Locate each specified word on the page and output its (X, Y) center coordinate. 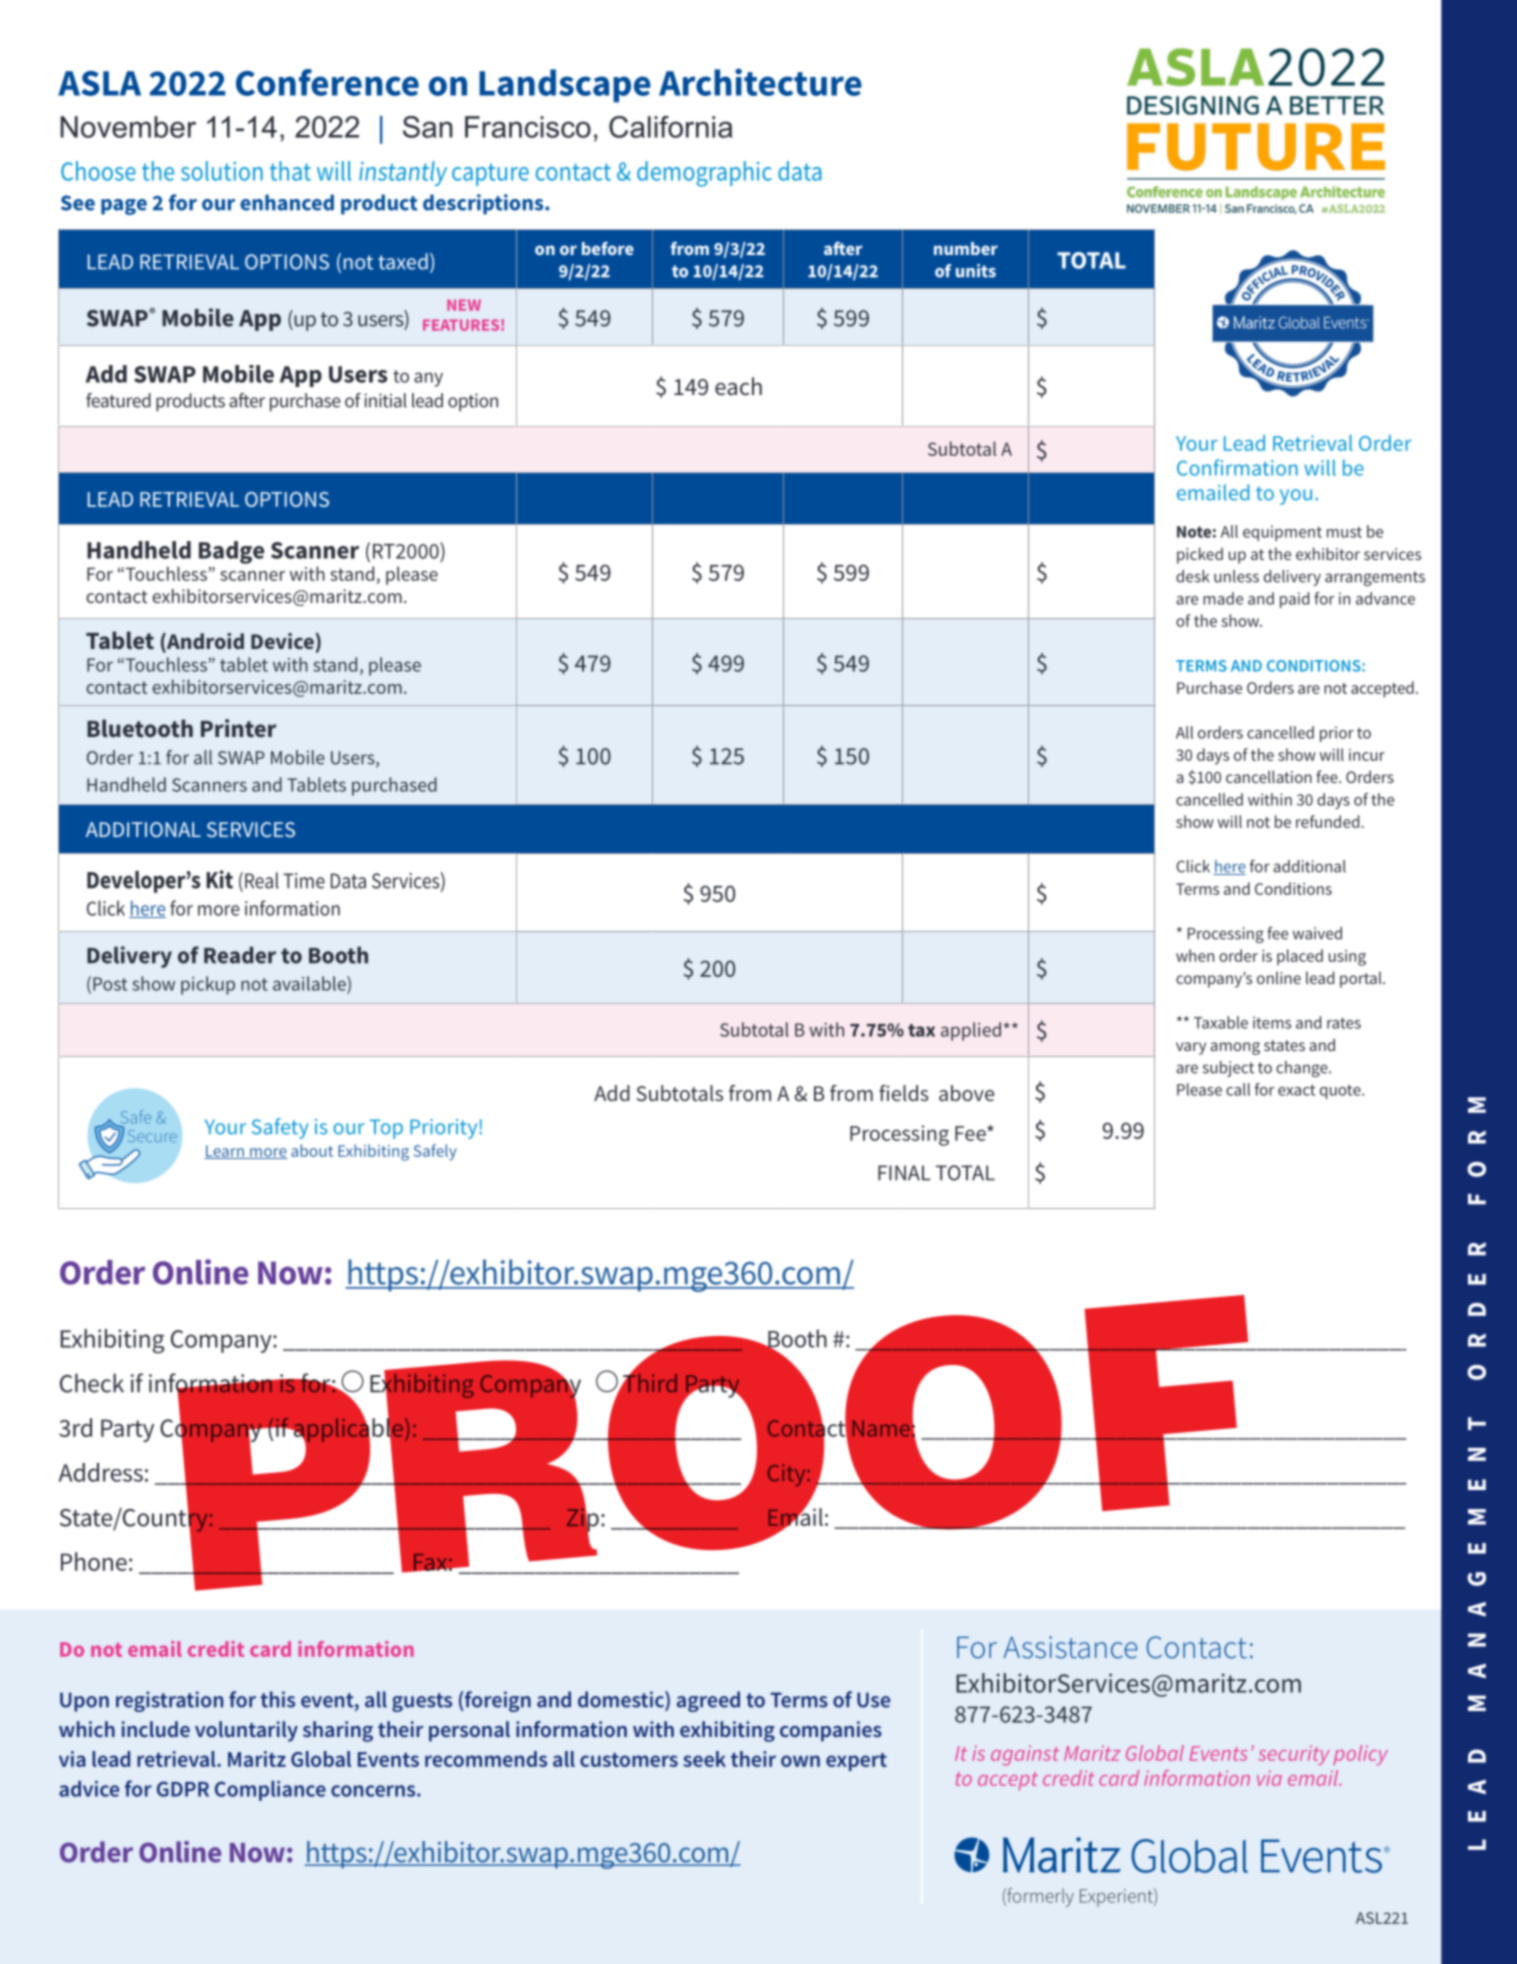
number (966, 248)
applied (971, 1031)
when (1195, 955)
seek (704, 1759)
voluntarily (246, 1731)
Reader (240, 955)
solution (222, 171)
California (670, 127)
